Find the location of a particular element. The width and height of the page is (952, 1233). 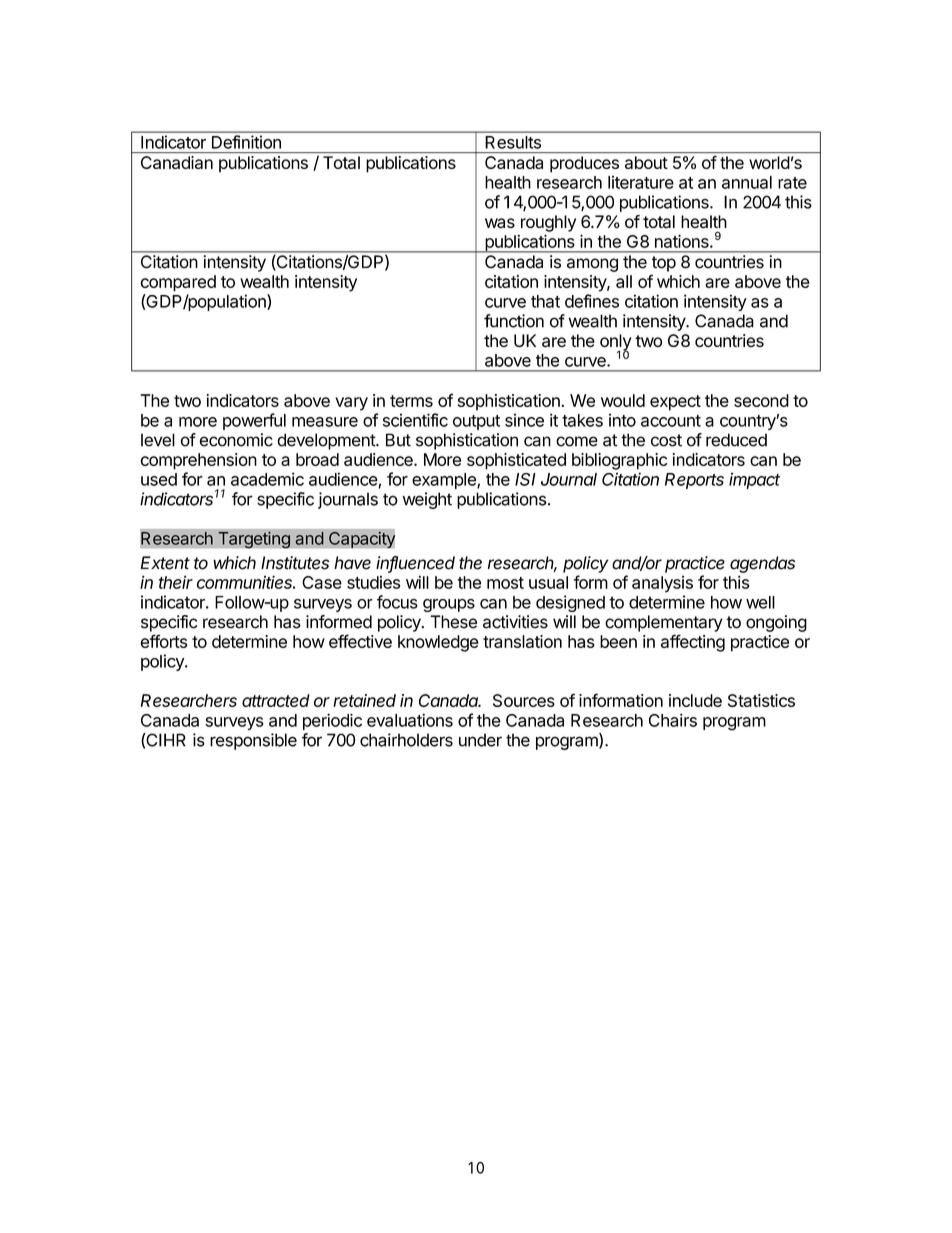

influenced is located at coordinates (415, 564).
